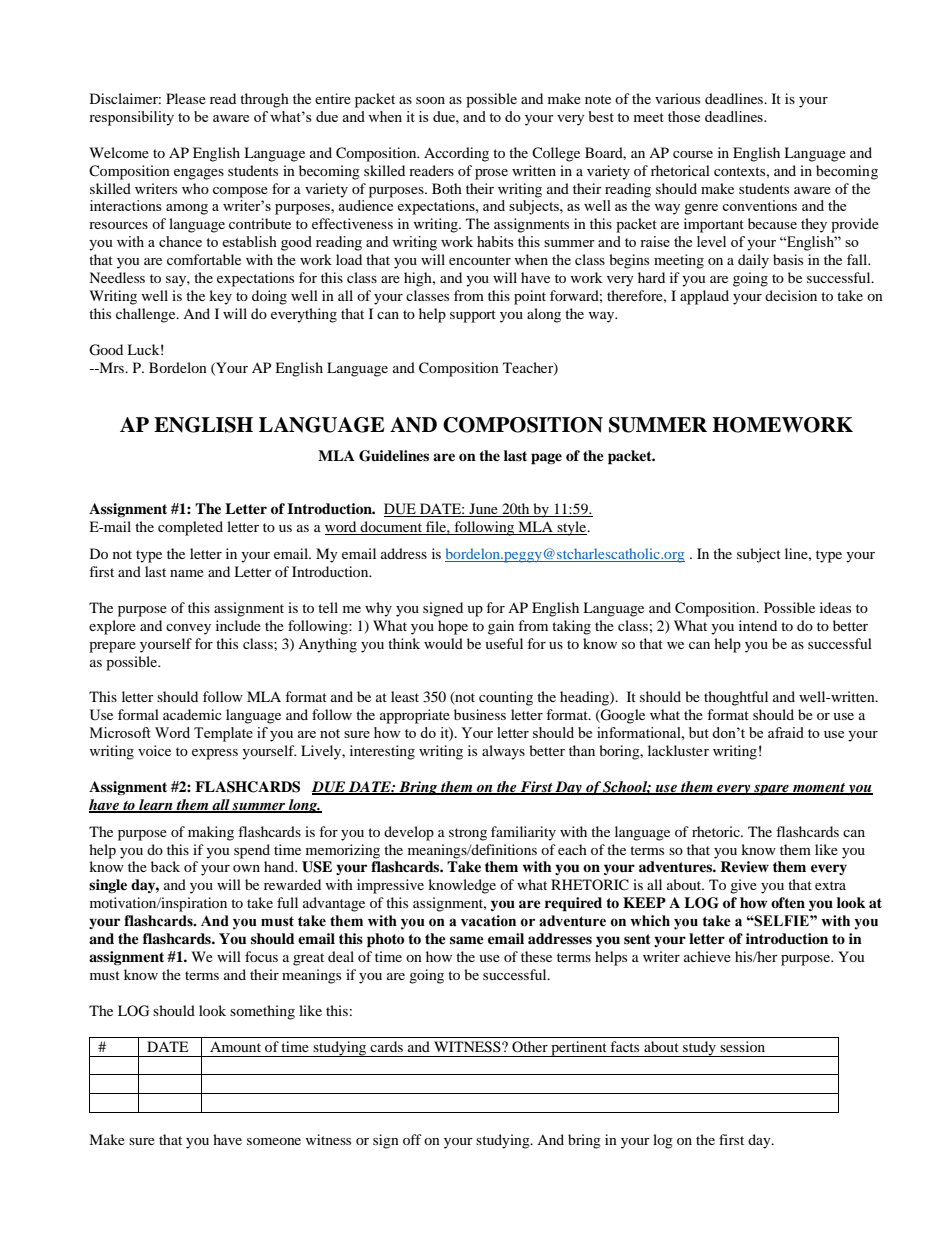 Image resolution: width=952 pixels, height=1233 pixels. What do you see at coordinates (165, 866) in the screenshot?
I see `back` at bounding box center [165, 866].
